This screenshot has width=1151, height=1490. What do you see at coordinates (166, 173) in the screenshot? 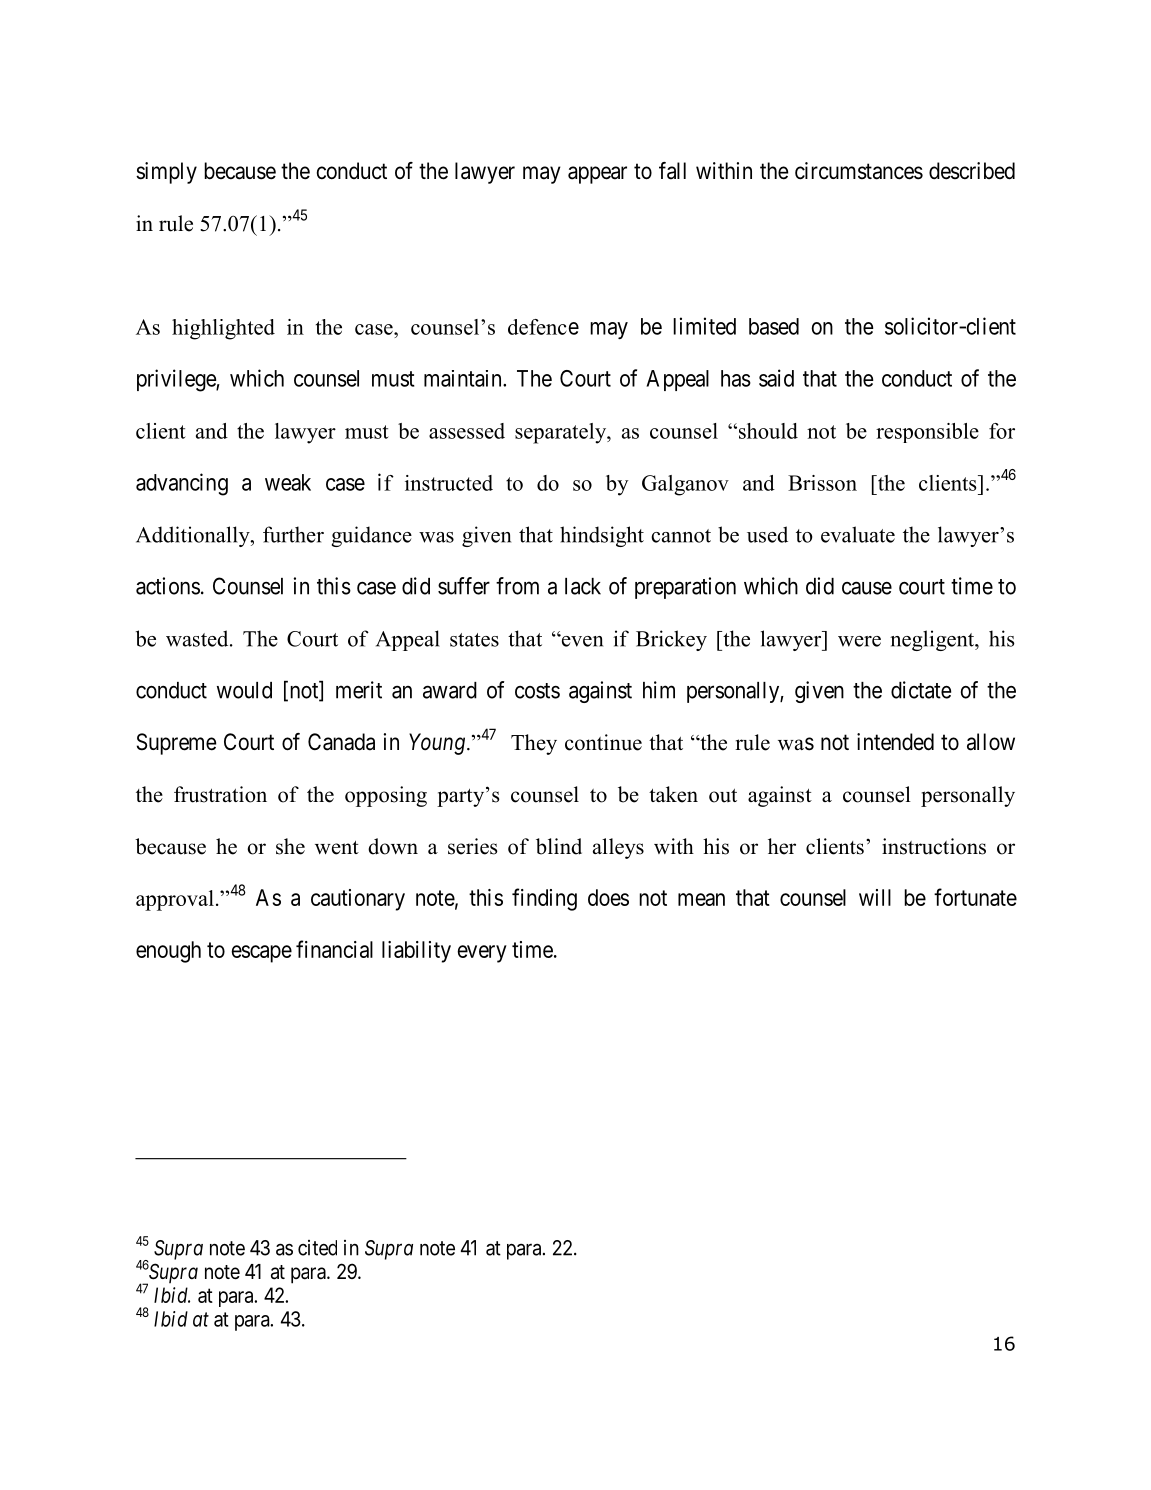
I see `simply` at bounding box center [166, 173].
